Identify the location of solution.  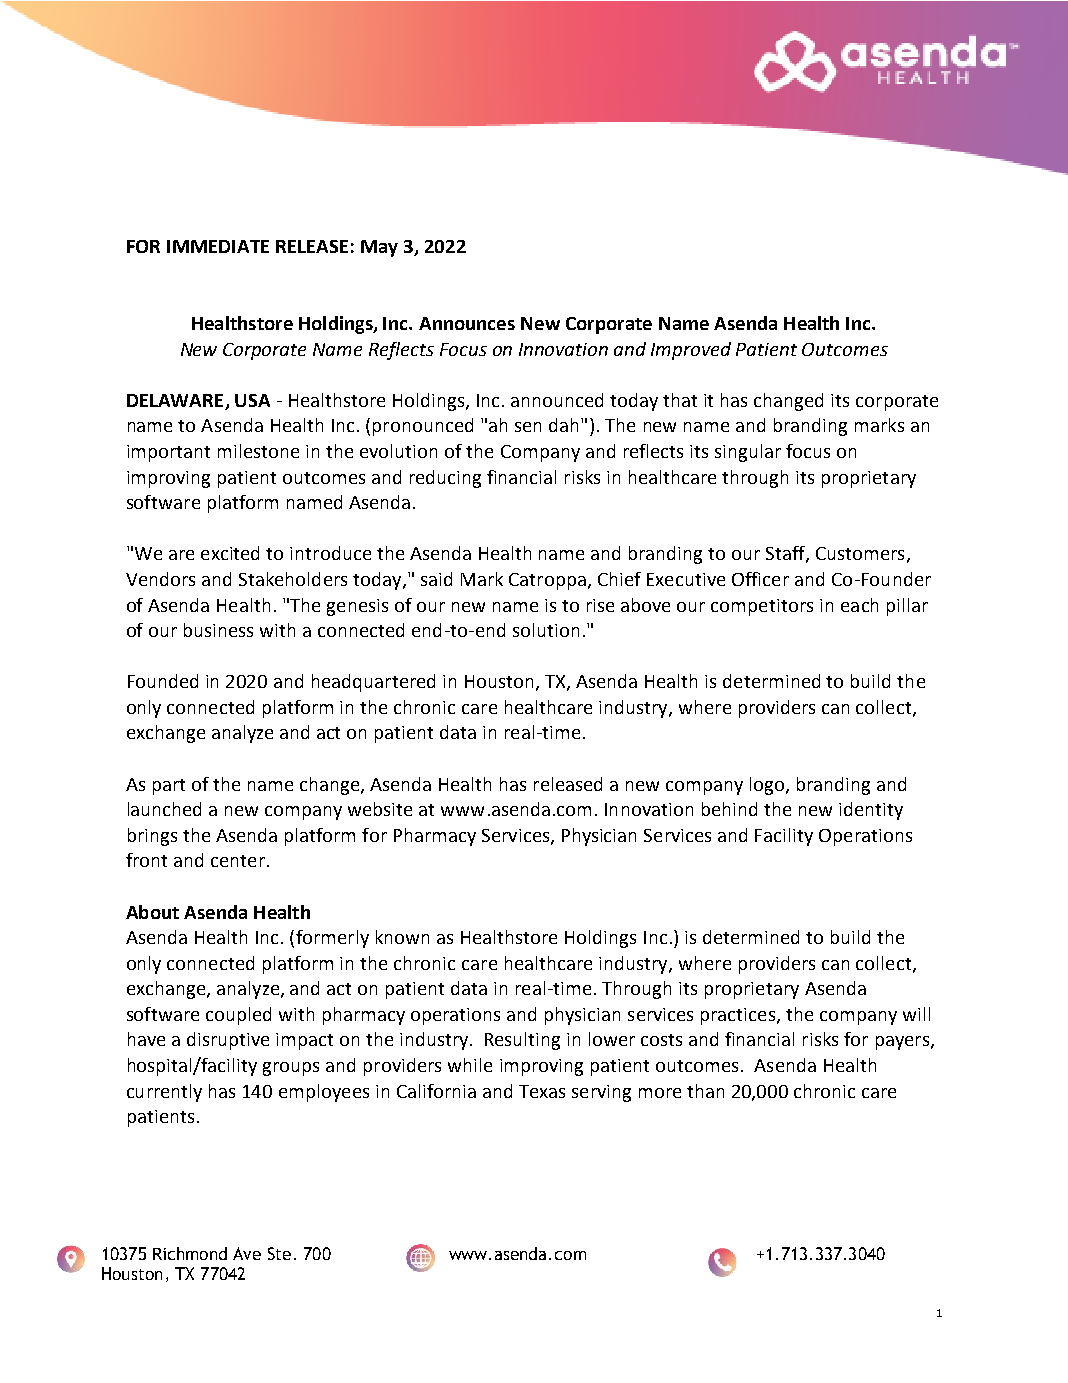
(546, 630).
